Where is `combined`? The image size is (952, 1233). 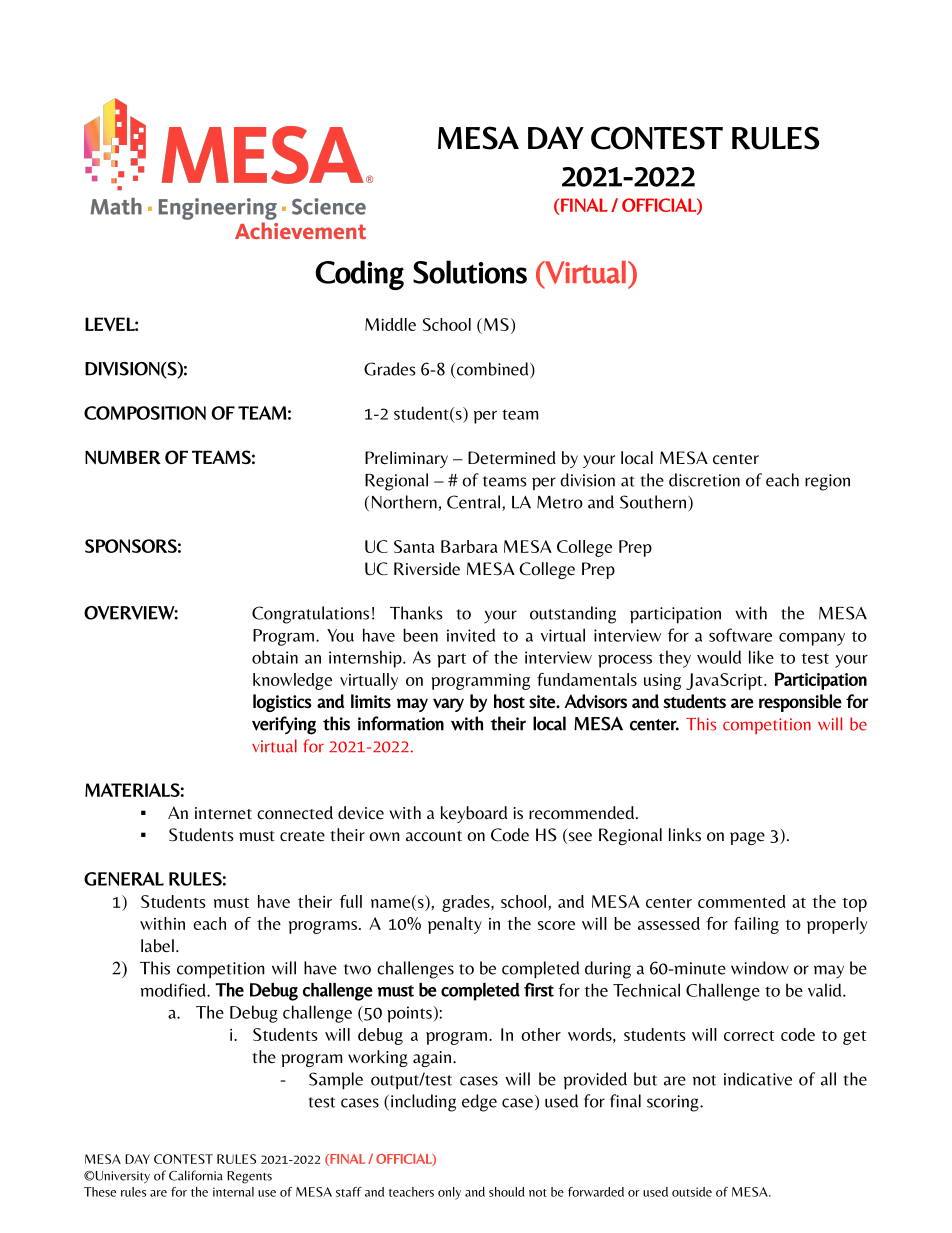
combined is located at coordinates (492, 370).
